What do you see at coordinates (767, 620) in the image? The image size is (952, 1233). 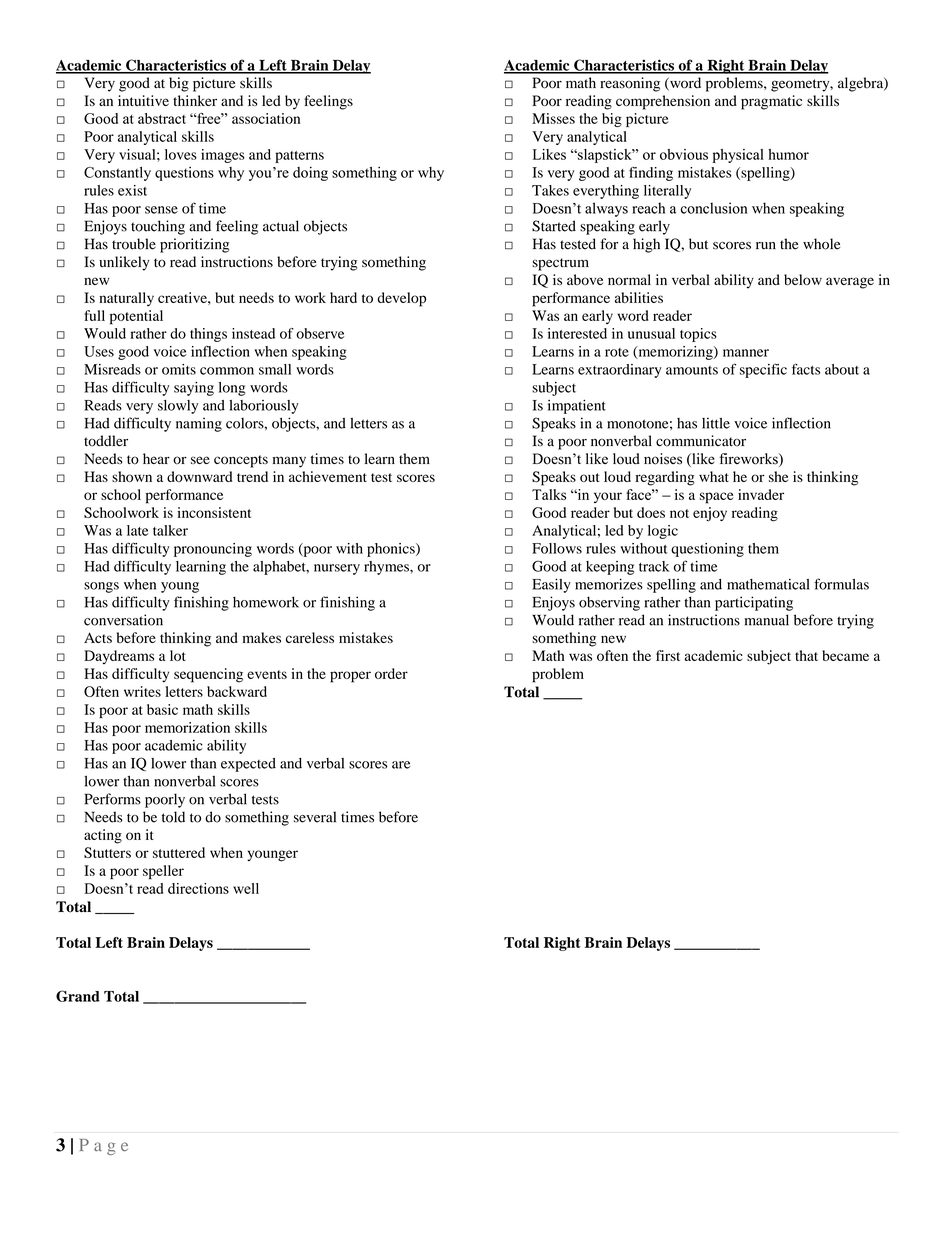 I see `manual` at bounding box center [767, 620].
